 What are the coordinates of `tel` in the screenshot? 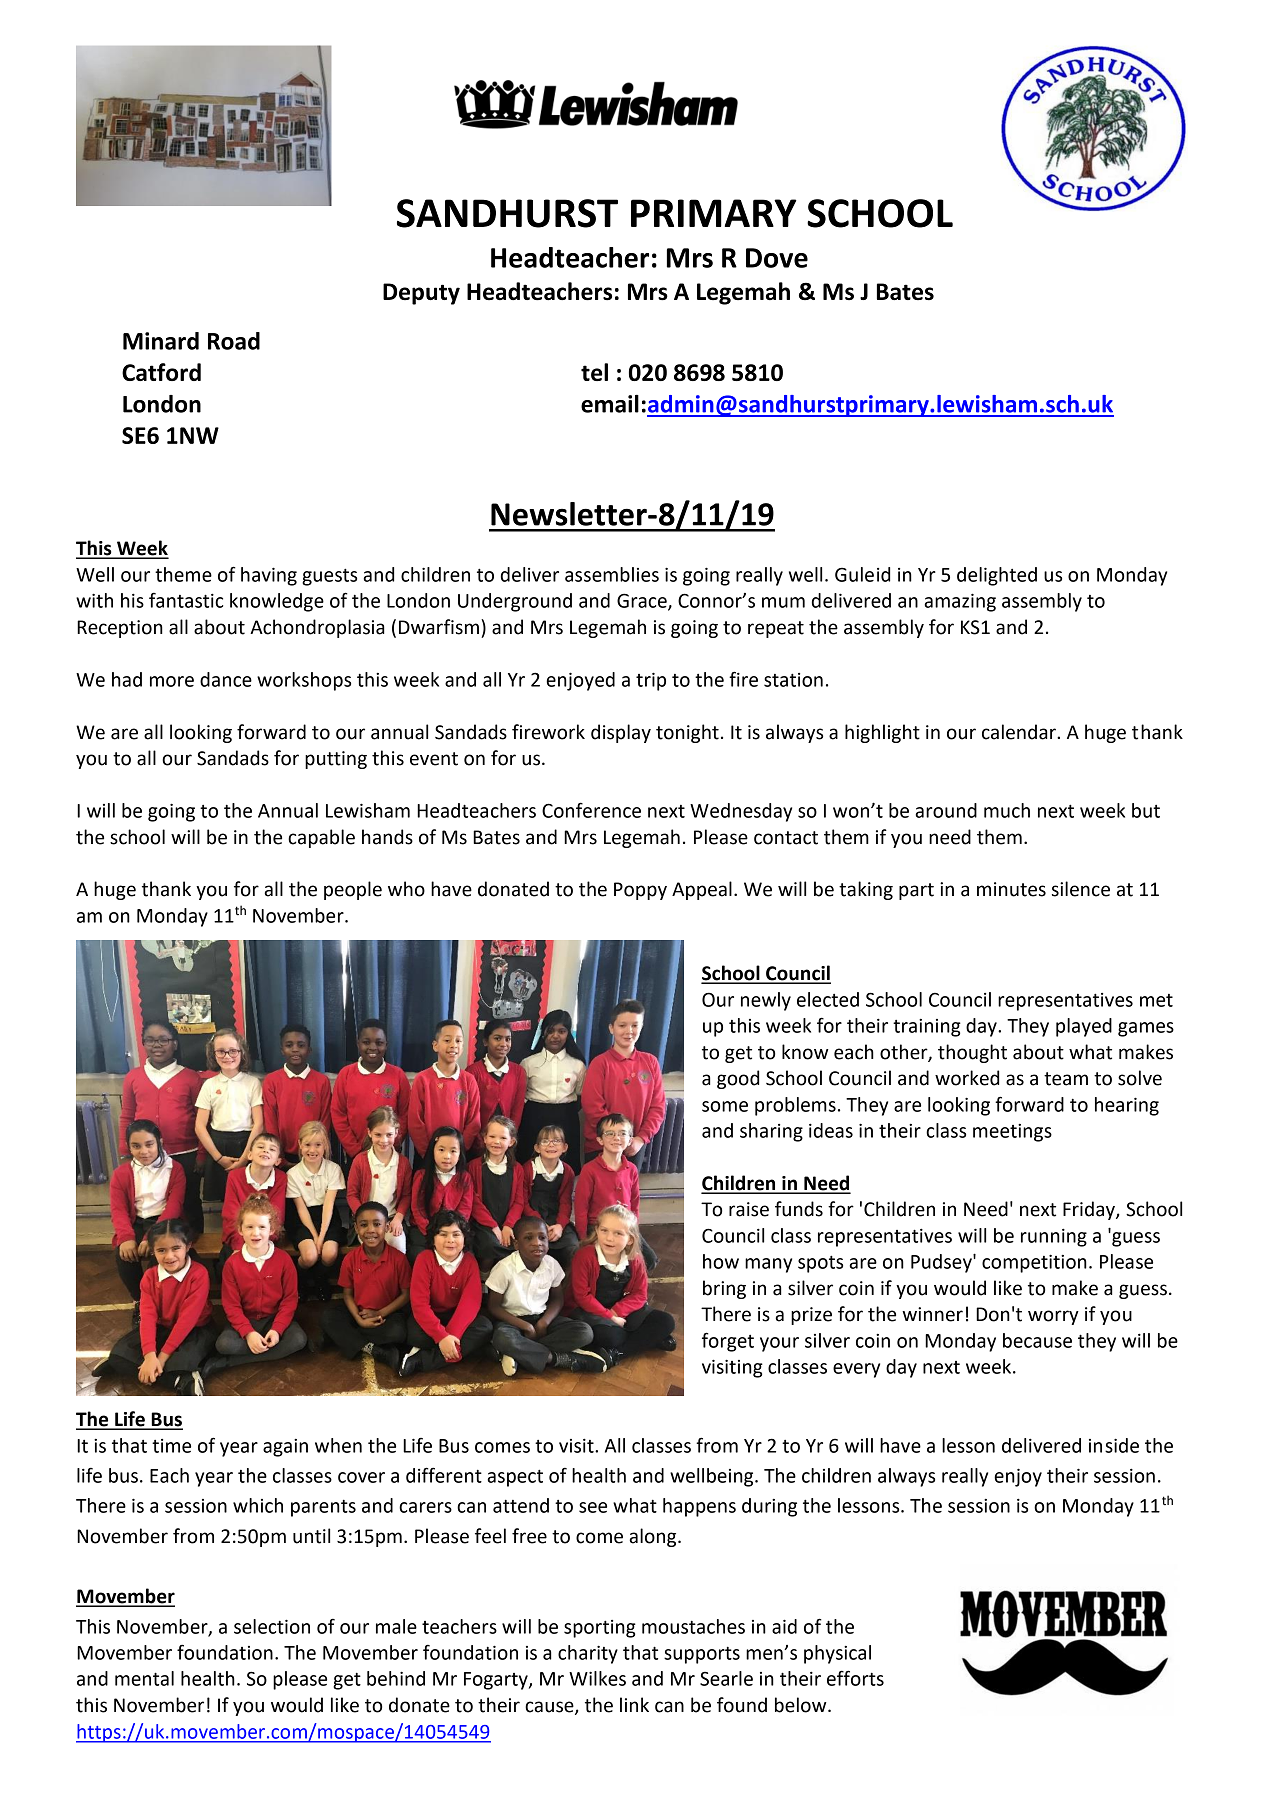 It's located at (594, 372).
